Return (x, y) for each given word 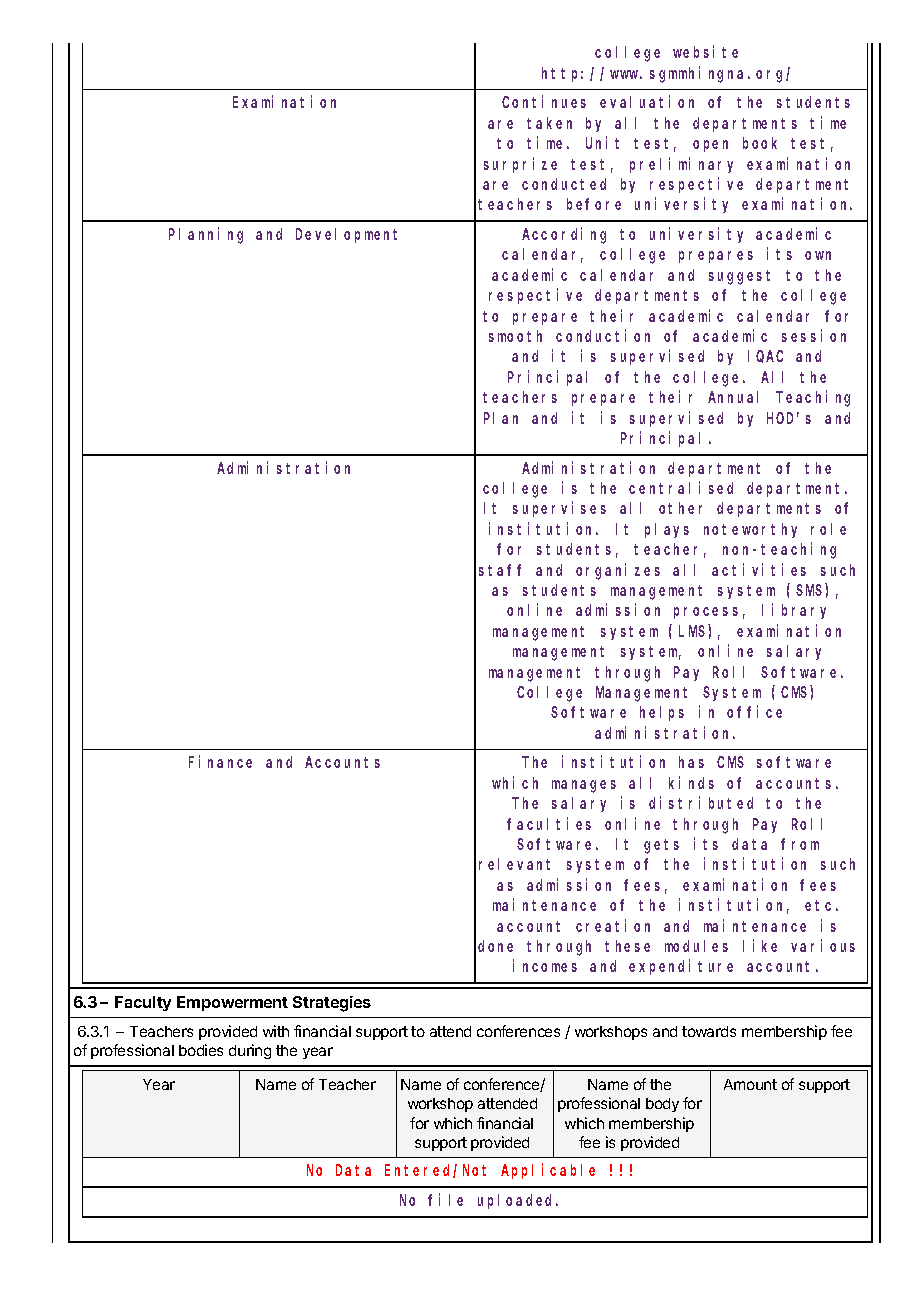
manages (584, 786)
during (250, 1051)
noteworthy (750, 530)
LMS (692, 631)
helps (662, 713)
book (760, 143)
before (594, 204)
